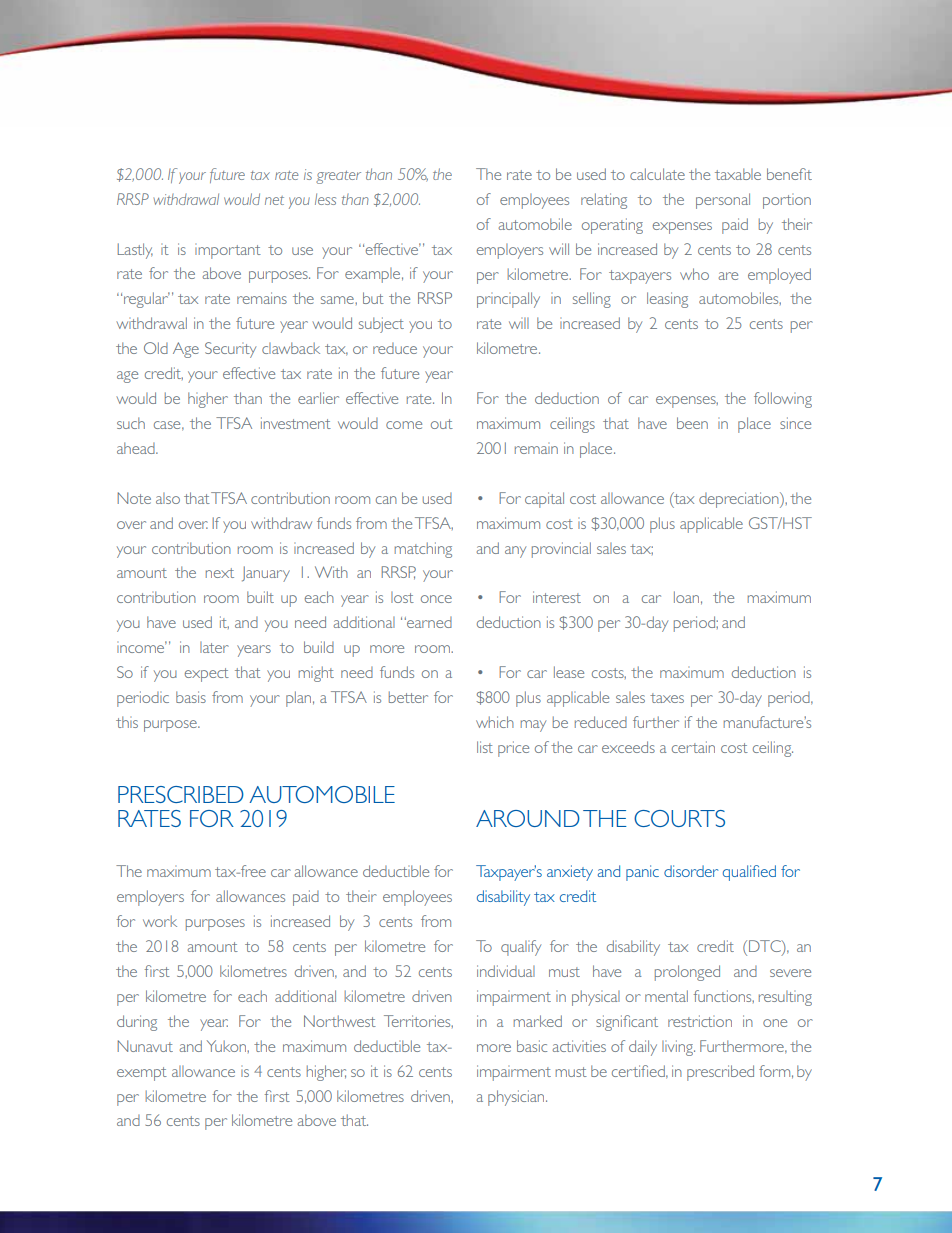 This page has width=952, height=1233. What do you see at coordinates (127, 722) in the page?
I see `this` at bounding box center [127, 722].
